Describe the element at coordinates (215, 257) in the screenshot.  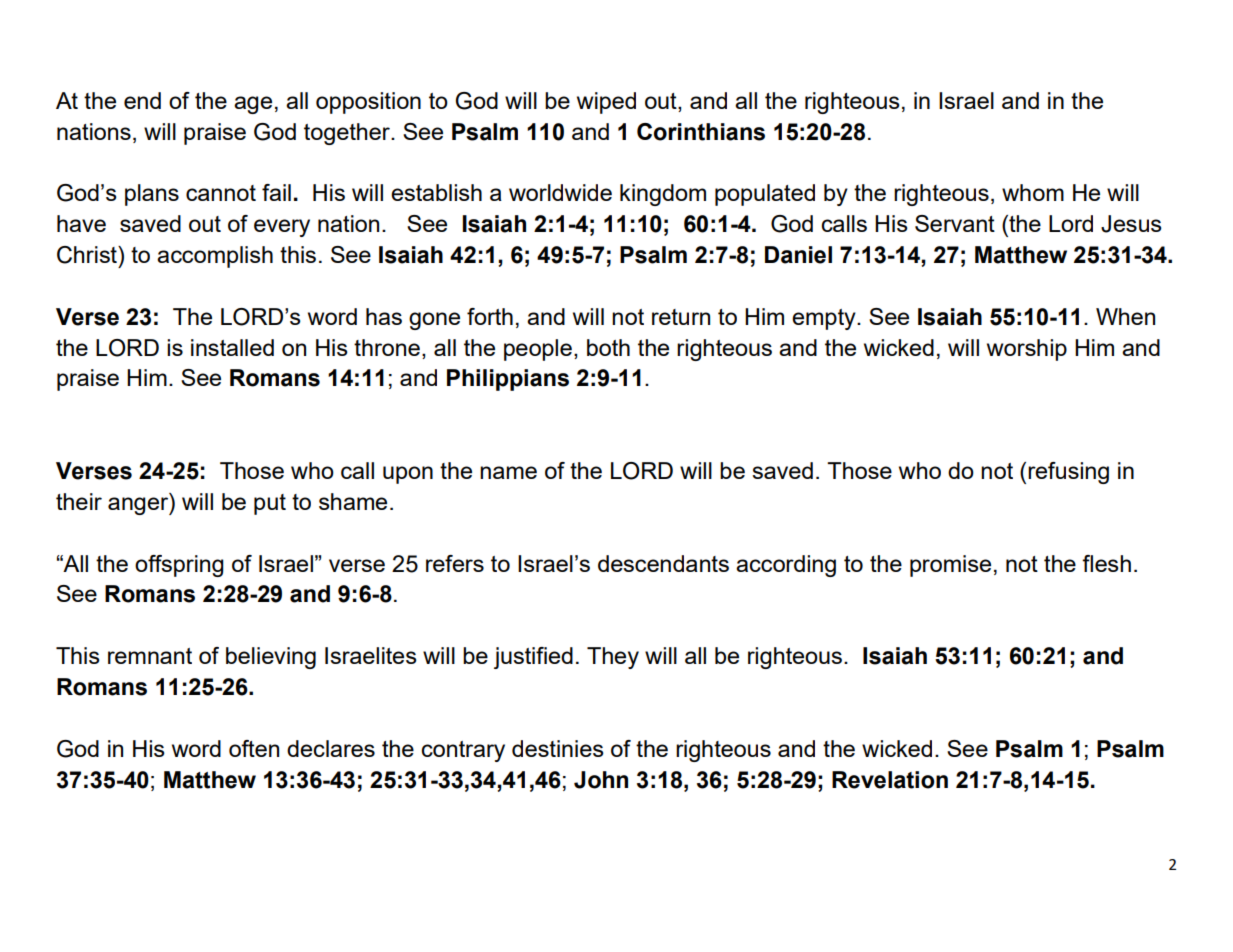
I see `accomplish` at that location.
